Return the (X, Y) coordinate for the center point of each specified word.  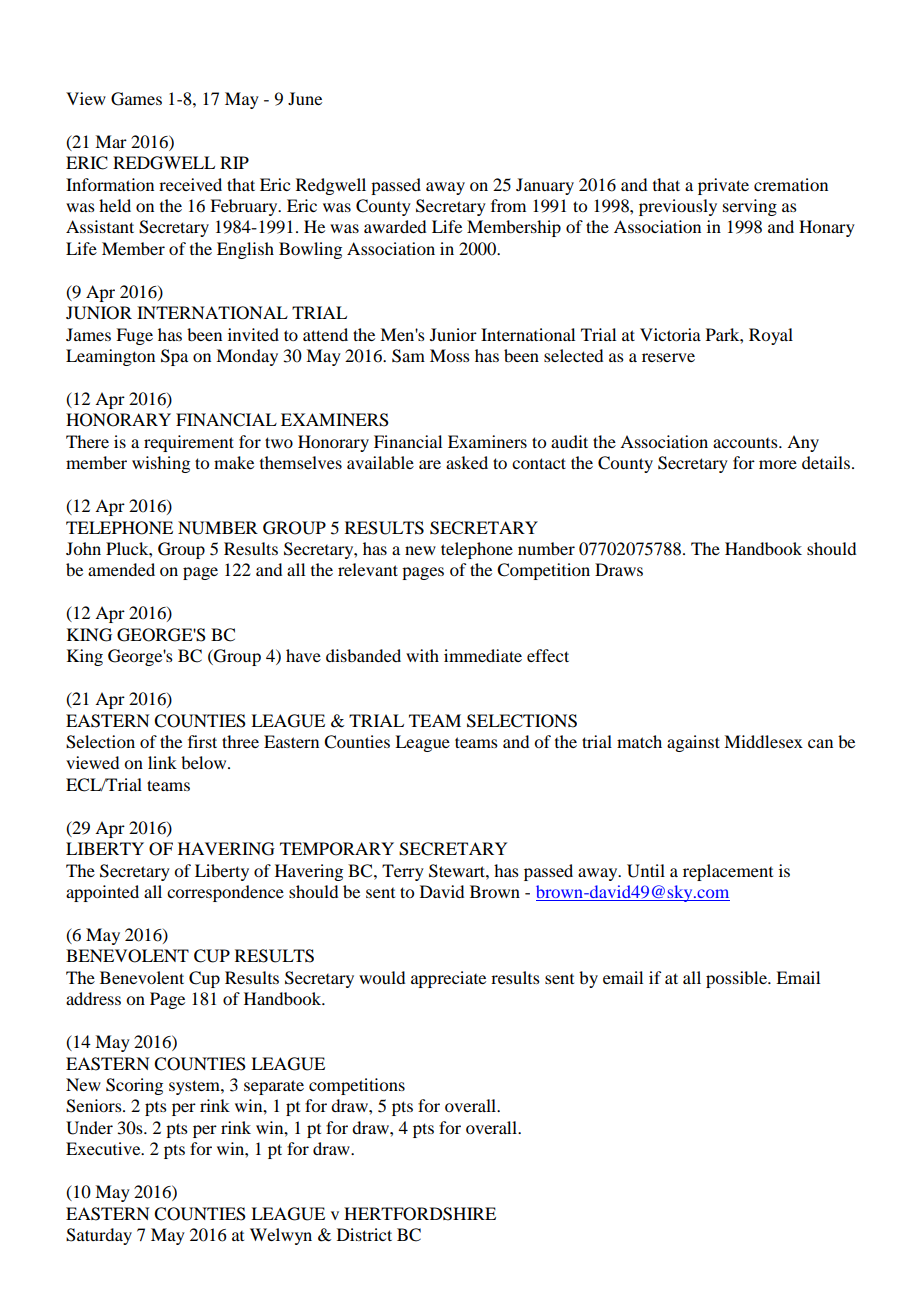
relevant (368, 569)
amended (121, 569)
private (723, 186)
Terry (403, 872)
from (508, 205)
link (162, 762)
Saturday (99, 1236)
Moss (450, 355)
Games (136, 99)
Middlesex (763, 741)
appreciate (448, 979)
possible (737, 979)
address (93, 998)
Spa (174, 357)
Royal (771, 336)
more (778, 464)
